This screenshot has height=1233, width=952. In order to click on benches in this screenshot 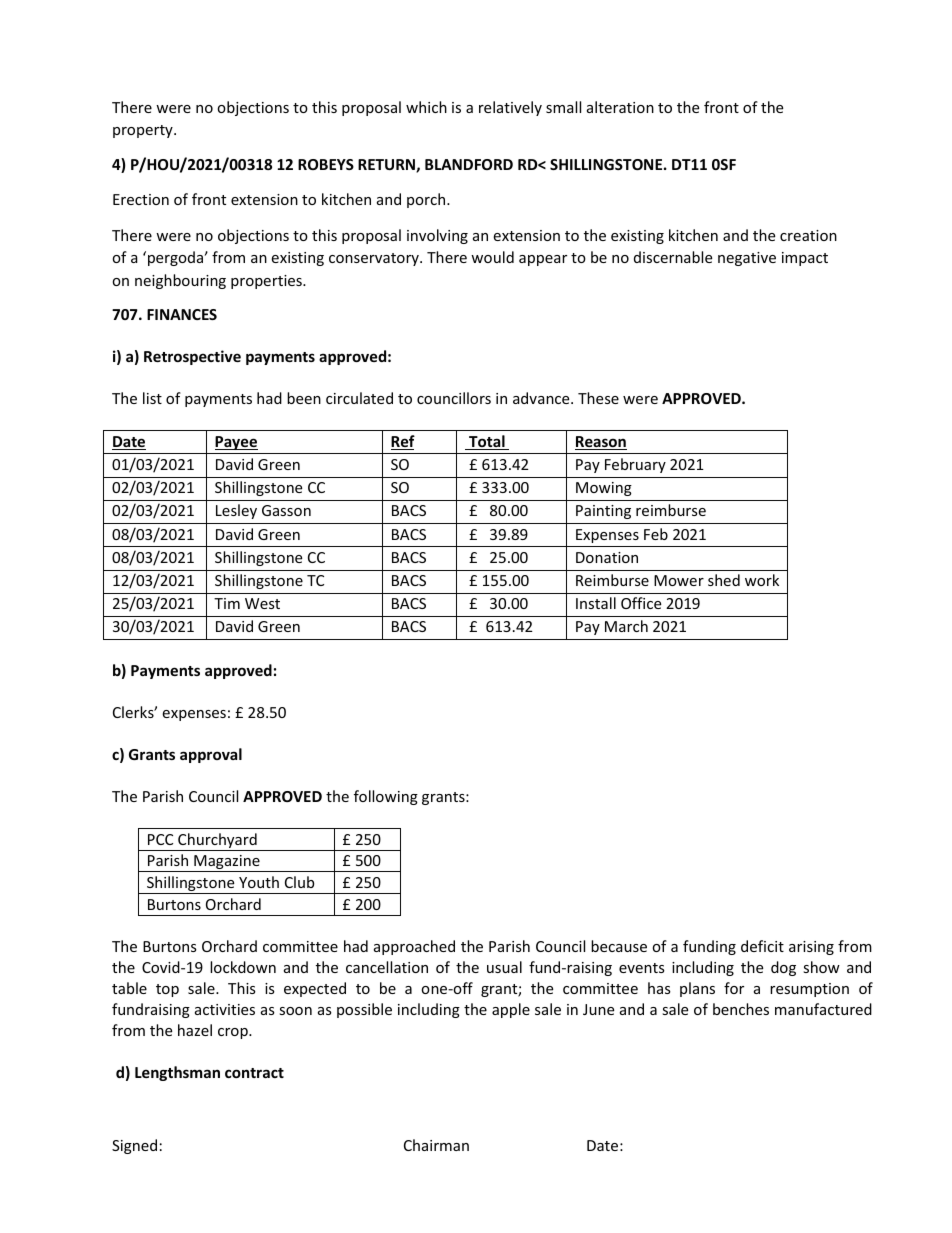, I will do `click(741, 1009)`.
